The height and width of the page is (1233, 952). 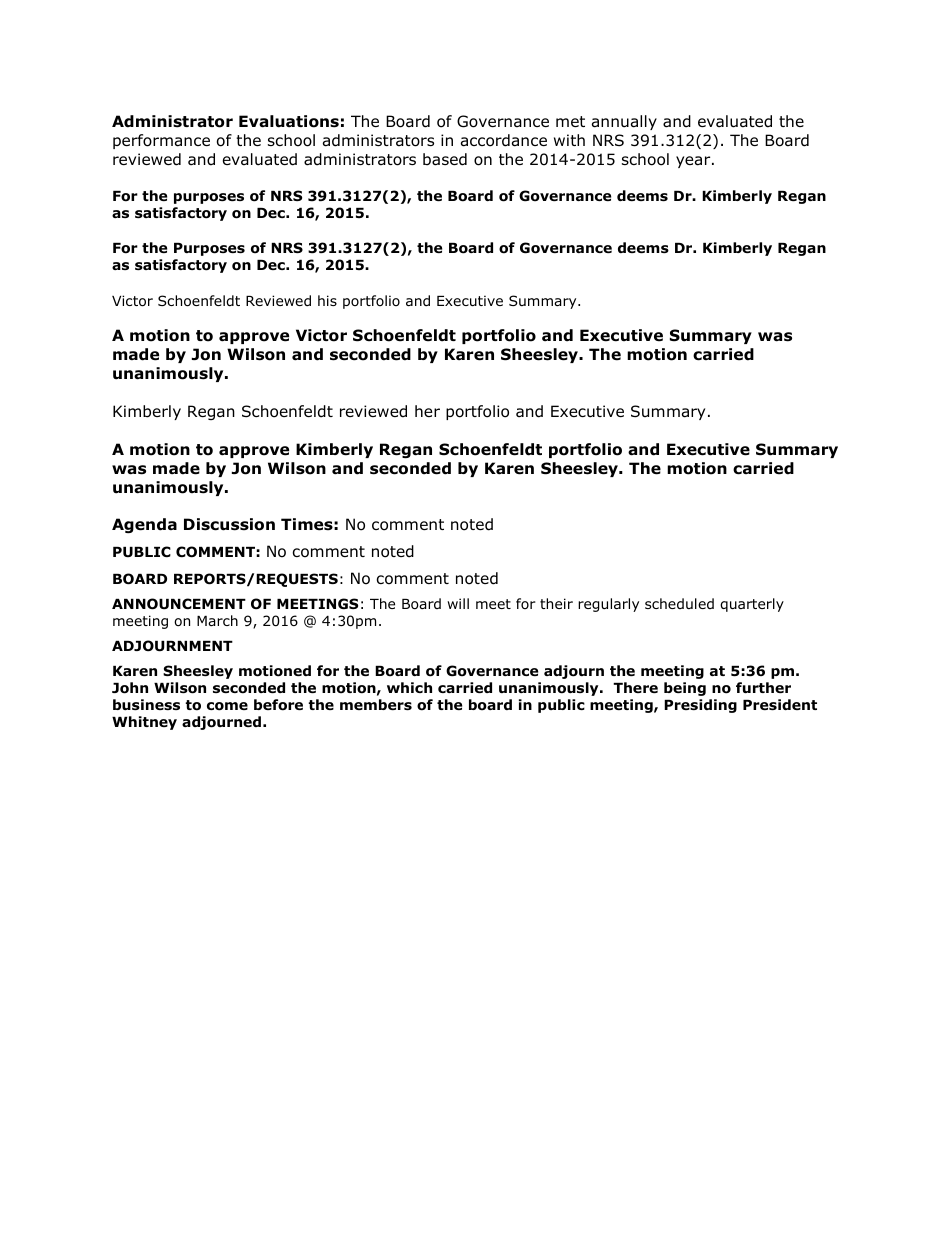 I want to click on scheduled, so click(x=679, y=603).
